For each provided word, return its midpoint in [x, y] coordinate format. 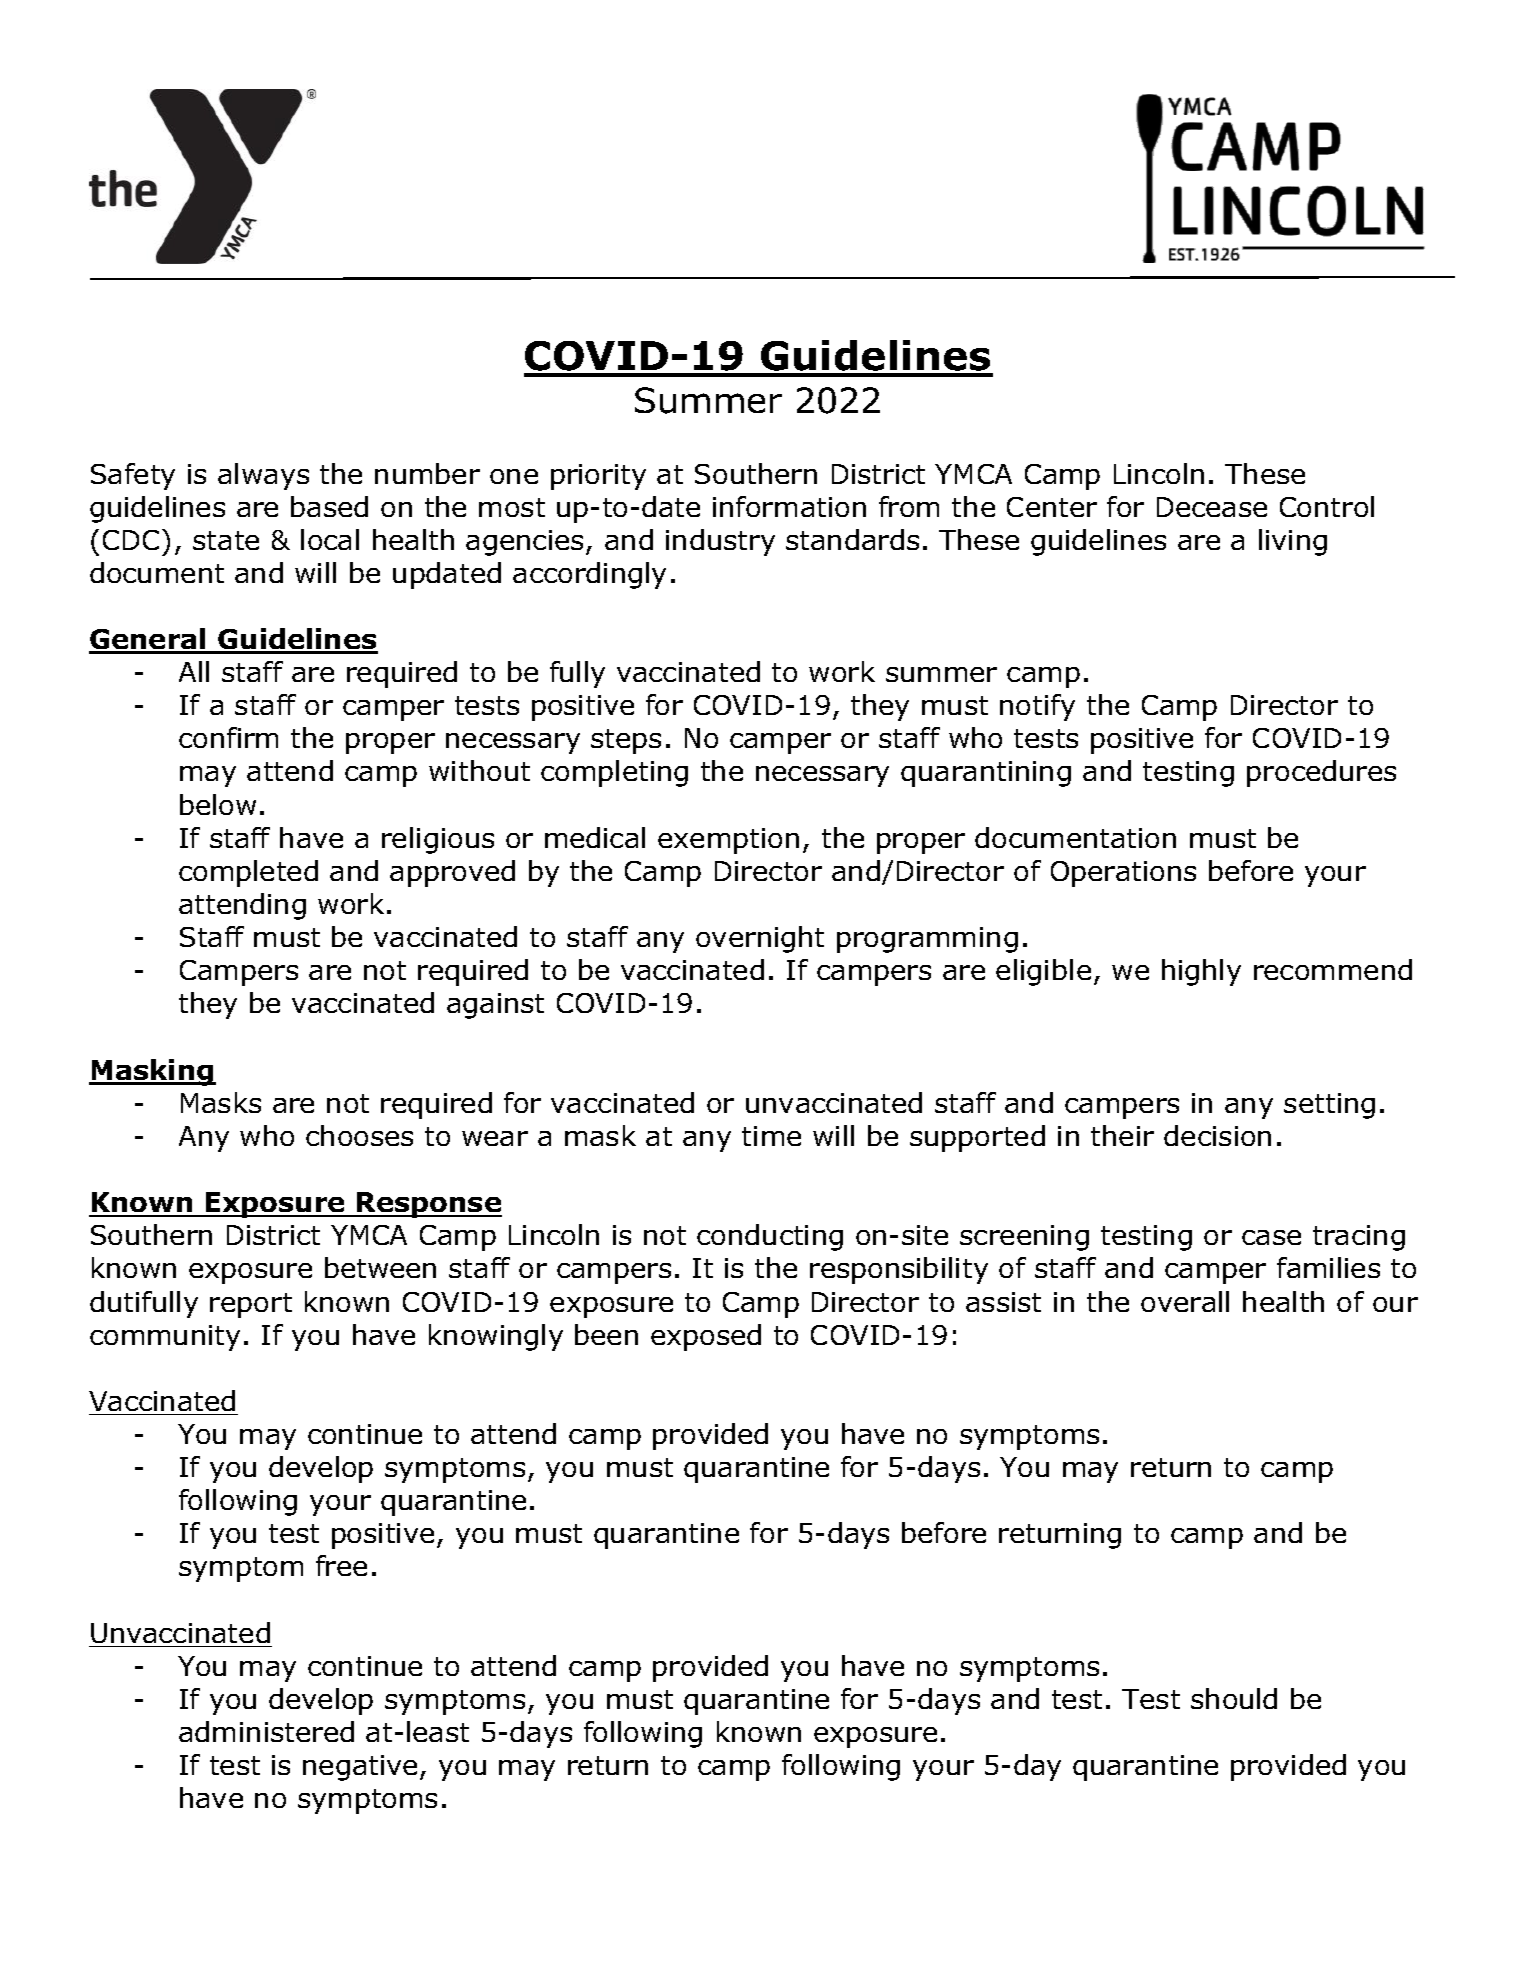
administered [266, 1731]
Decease [1212, 507]
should [1234, 1698]
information [789, 506]
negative [360, 1768]
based [329, 506]
